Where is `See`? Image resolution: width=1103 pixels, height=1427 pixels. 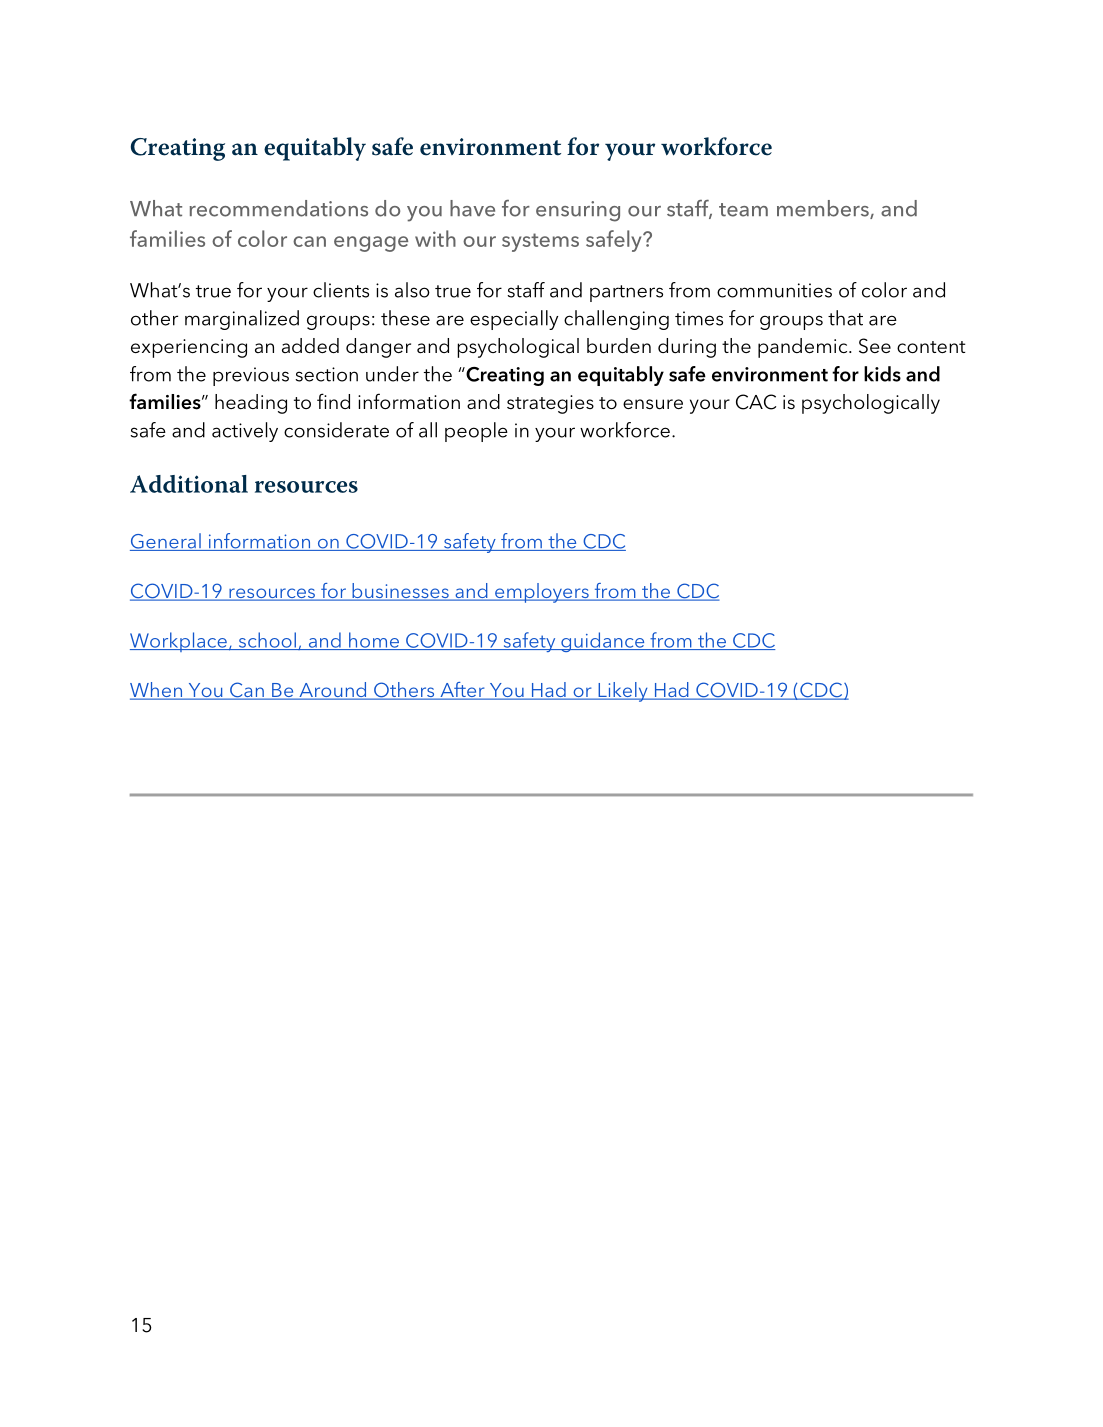
See is located at coordinates (875, 346).
